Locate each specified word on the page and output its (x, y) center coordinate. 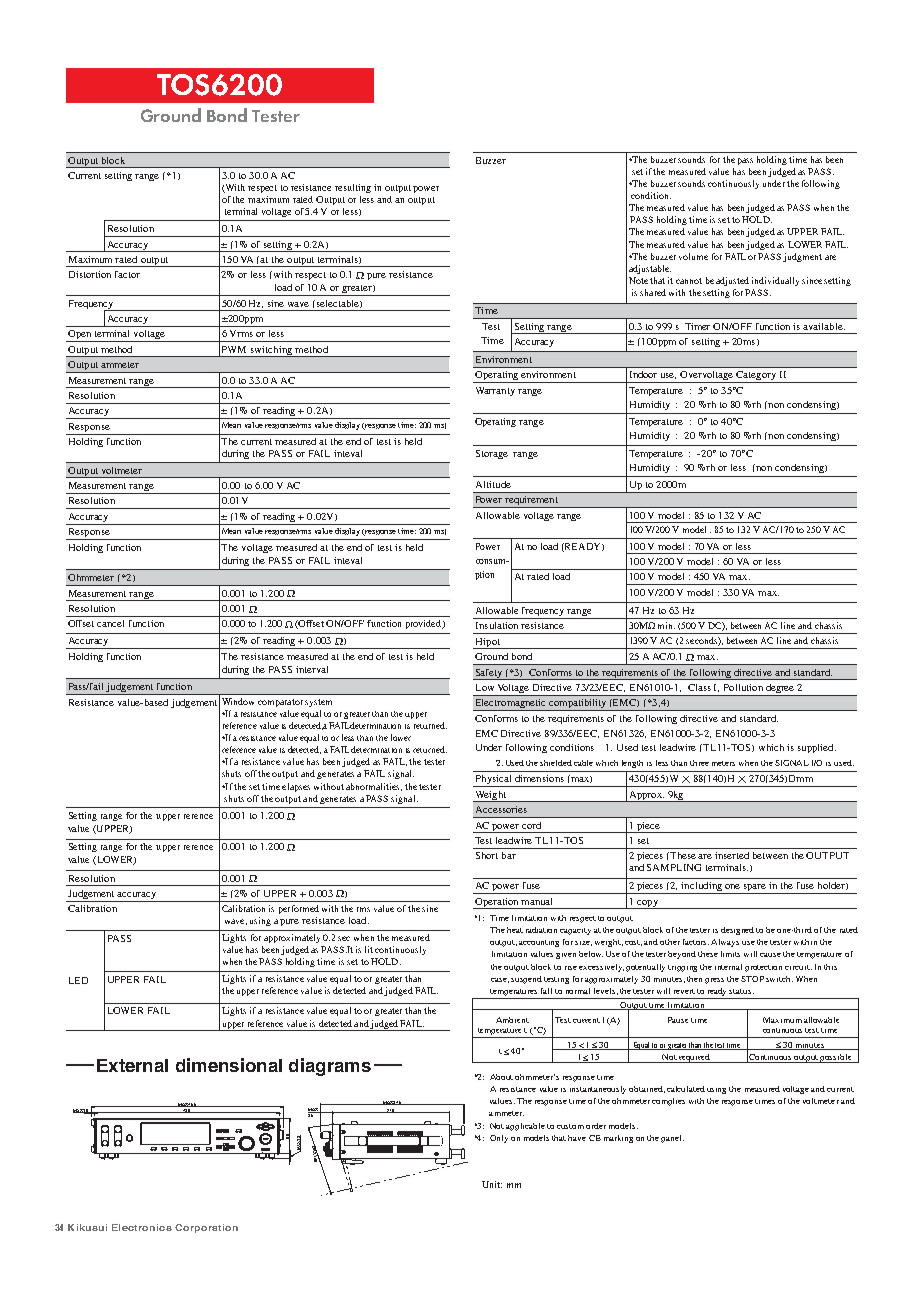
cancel (110, 623)
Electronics (142, 1227)
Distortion (90, 274)
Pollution (743, 687)
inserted (732, 855)
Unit (492, 1184)
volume (693, 256)
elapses (296, 787)
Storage (492, 454)
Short (487, 855)
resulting (353, 188)
